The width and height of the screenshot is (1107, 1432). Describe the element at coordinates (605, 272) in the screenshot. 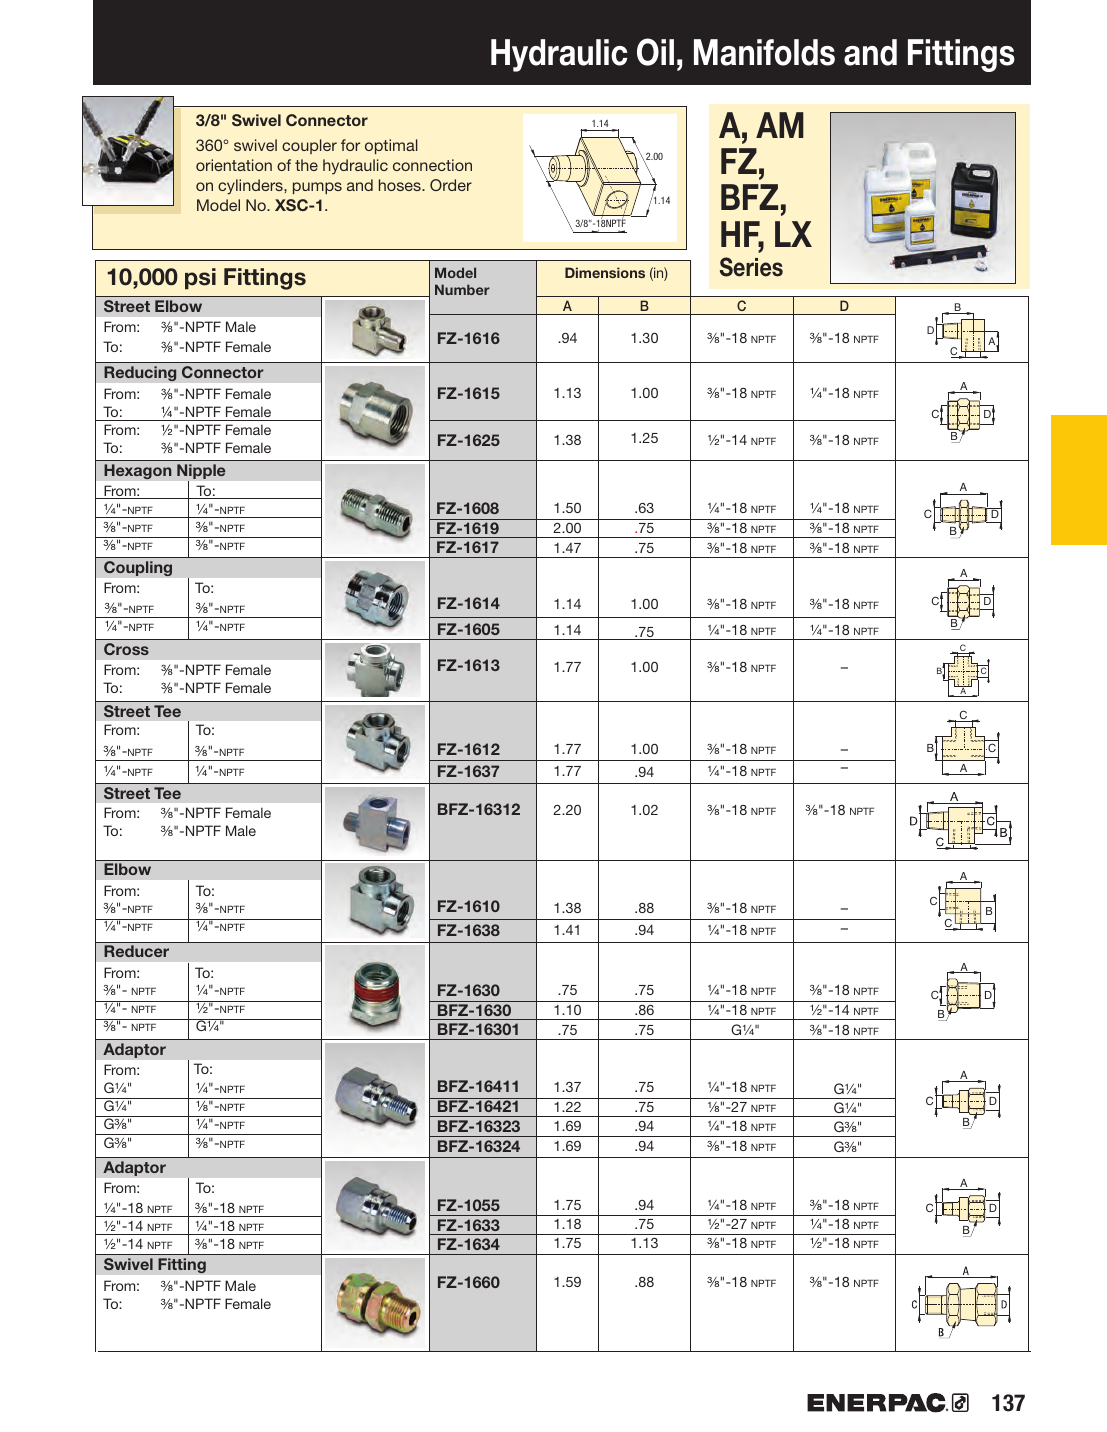

I see `Dimensions` at that location.
